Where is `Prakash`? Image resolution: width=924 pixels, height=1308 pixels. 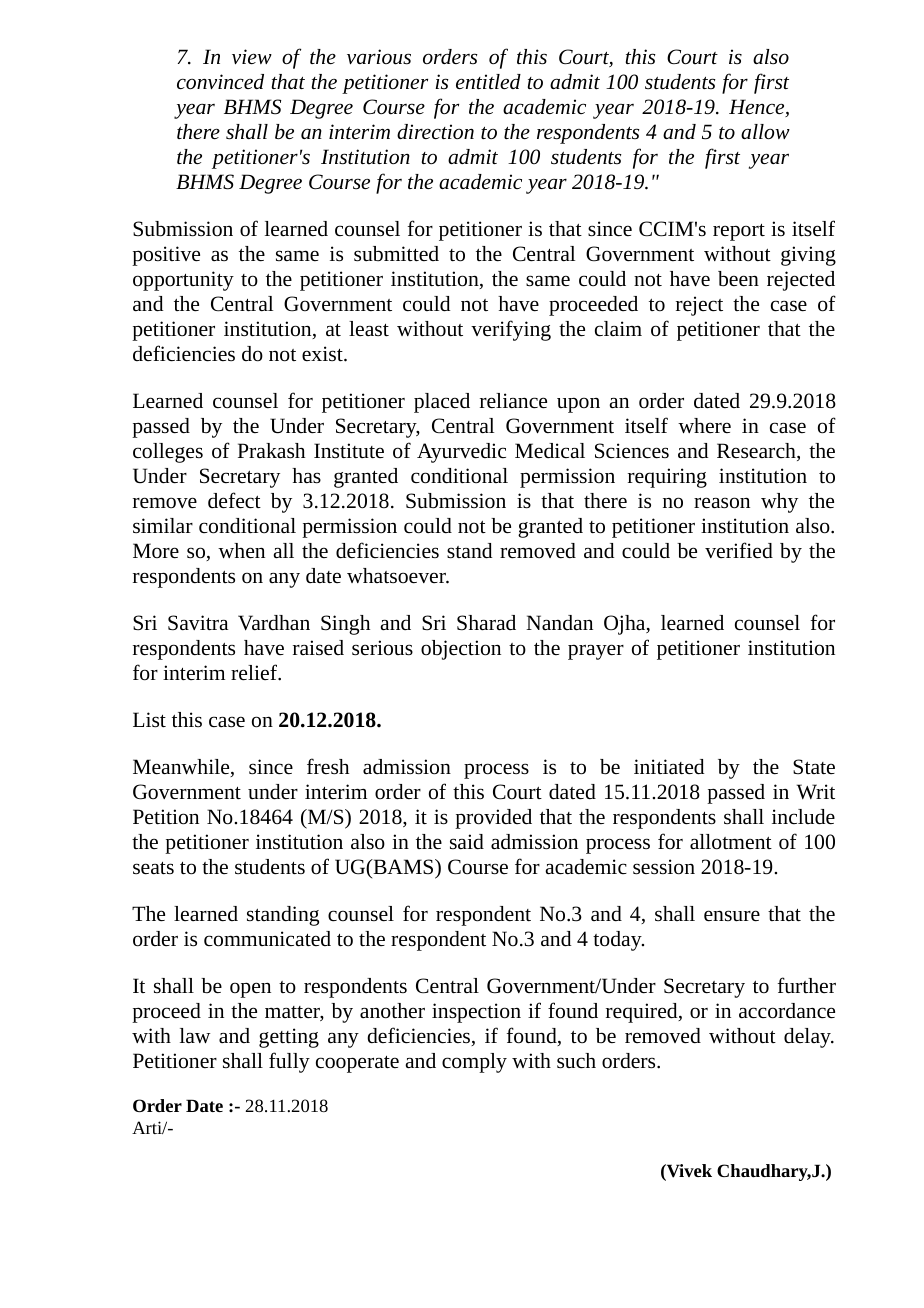 Prakash is located at coordinates (271, 451).
